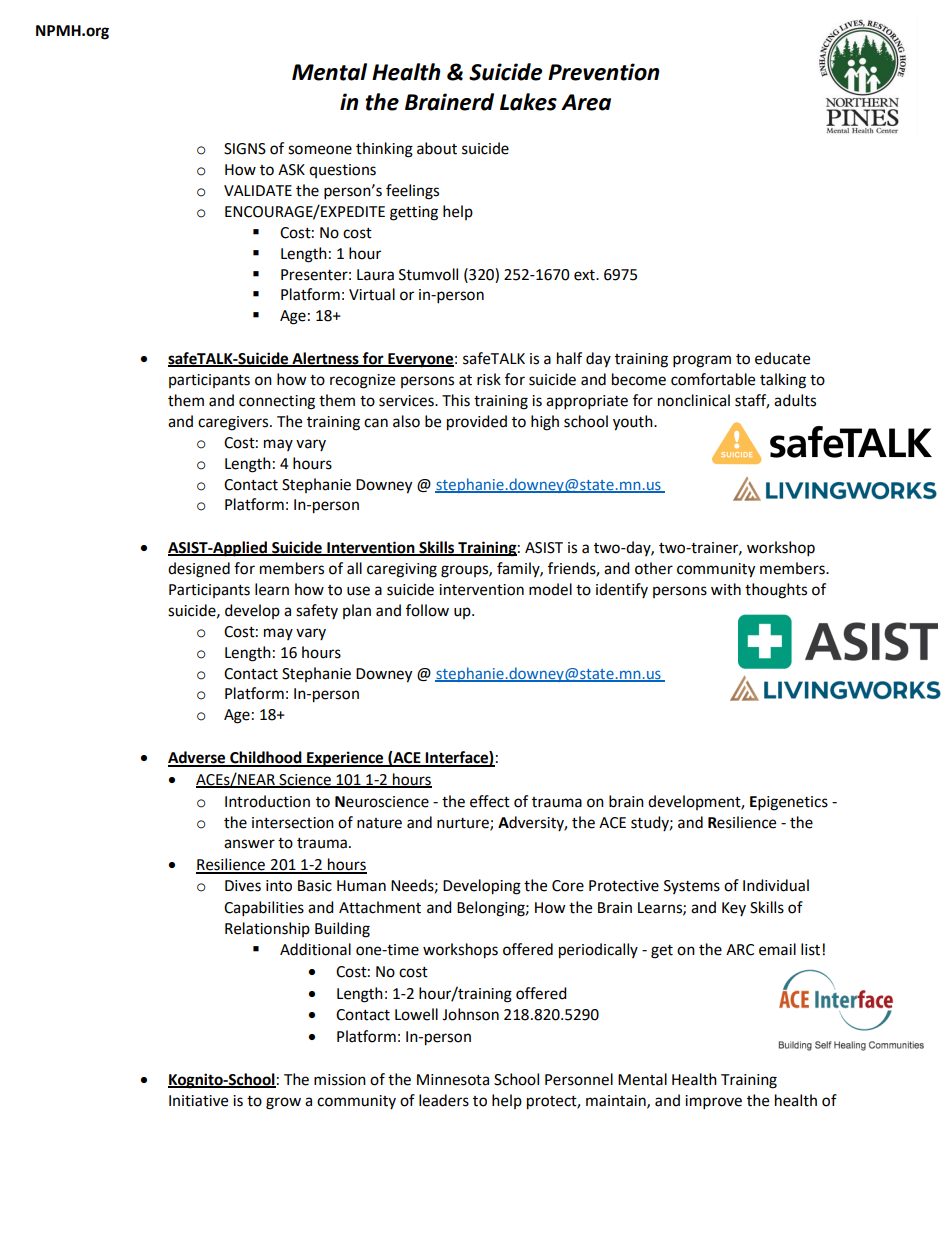  Describe the element at coordinates (283, 1103) in the page. I see `grow` at that location.
